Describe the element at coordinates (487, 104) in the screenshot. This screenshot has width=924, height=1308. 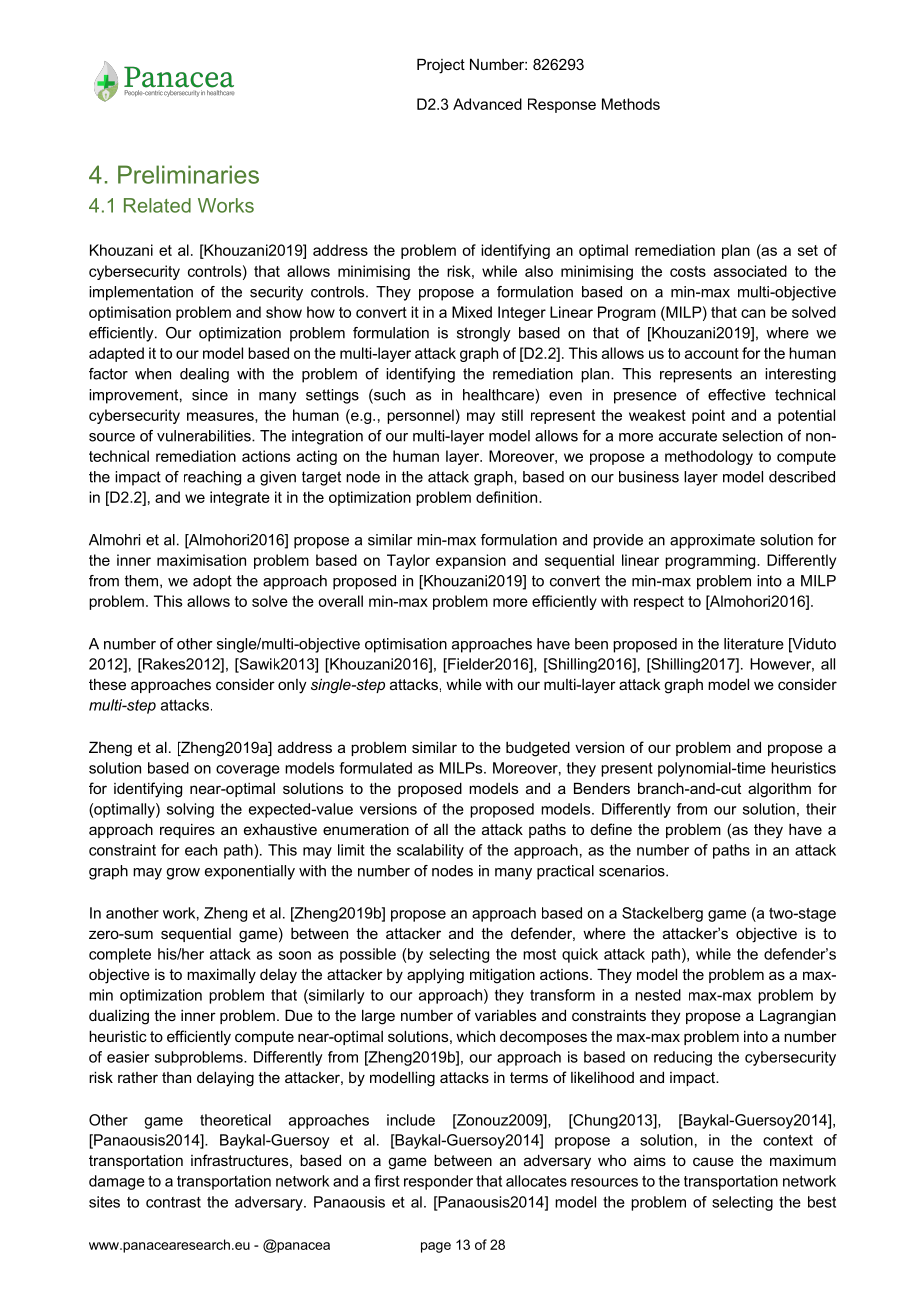
I see `Advanced` at that location.
